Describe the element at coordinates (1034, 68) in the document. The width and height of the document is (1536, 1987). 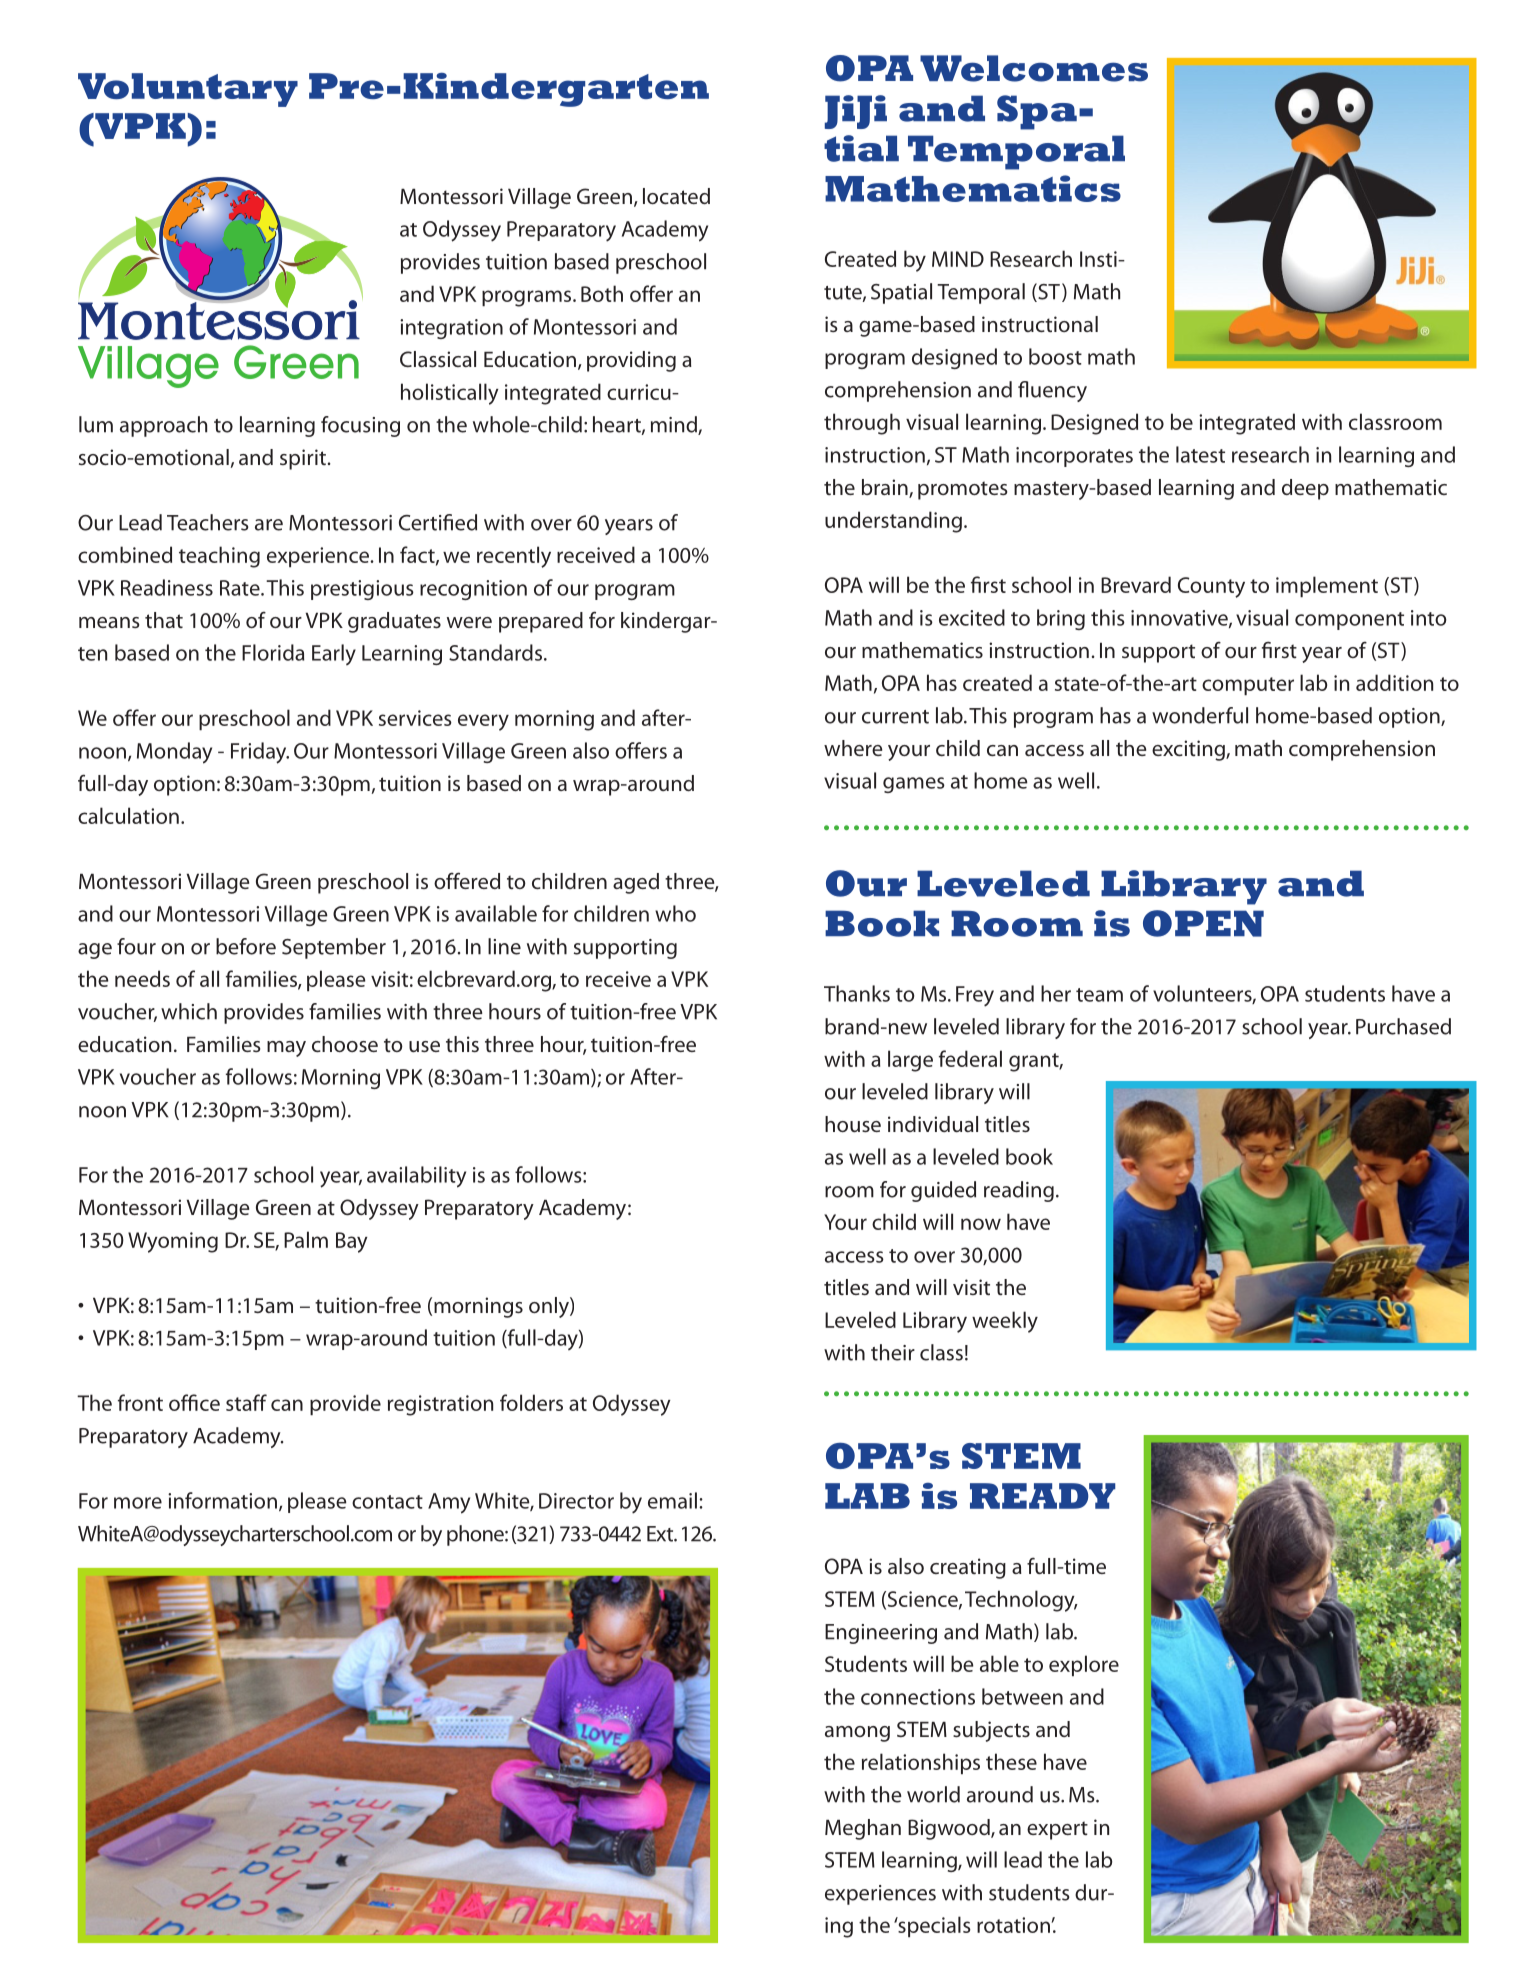
I see `Welcomes` at that location.
